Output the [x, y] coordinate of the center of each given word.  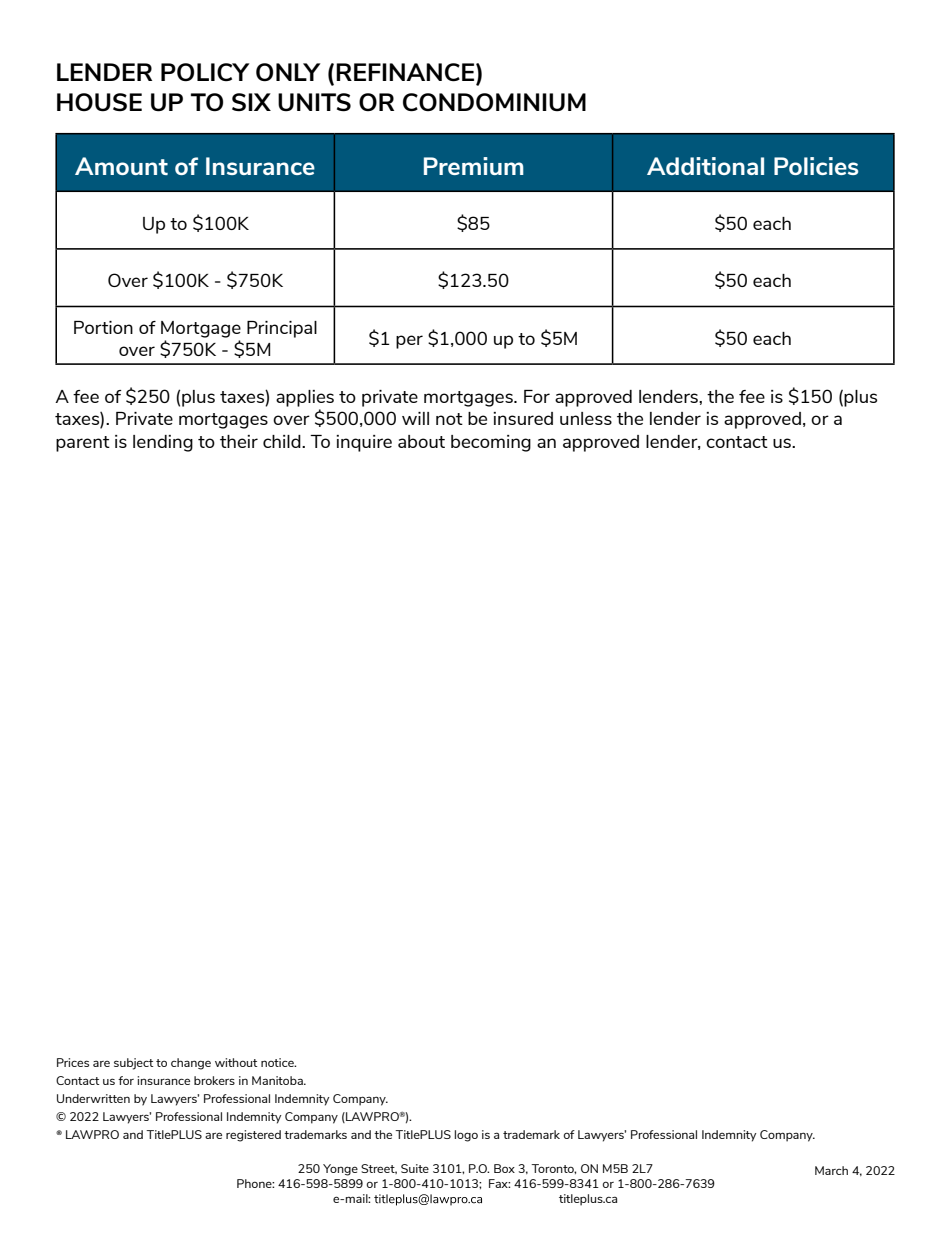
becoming [491, 443]
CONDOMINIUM [494, 102]
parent [83, 444]
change [191, 1064]
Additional [705, 166]
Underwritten [93, 1098]
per [409, 342]
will [415, 418]
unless [586, 418]
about [421, 441]
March [831, 1170]
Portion [103, 327]
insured [523, 418]
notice [278, 1062]
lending [163, 443]
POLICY [205, 72]
